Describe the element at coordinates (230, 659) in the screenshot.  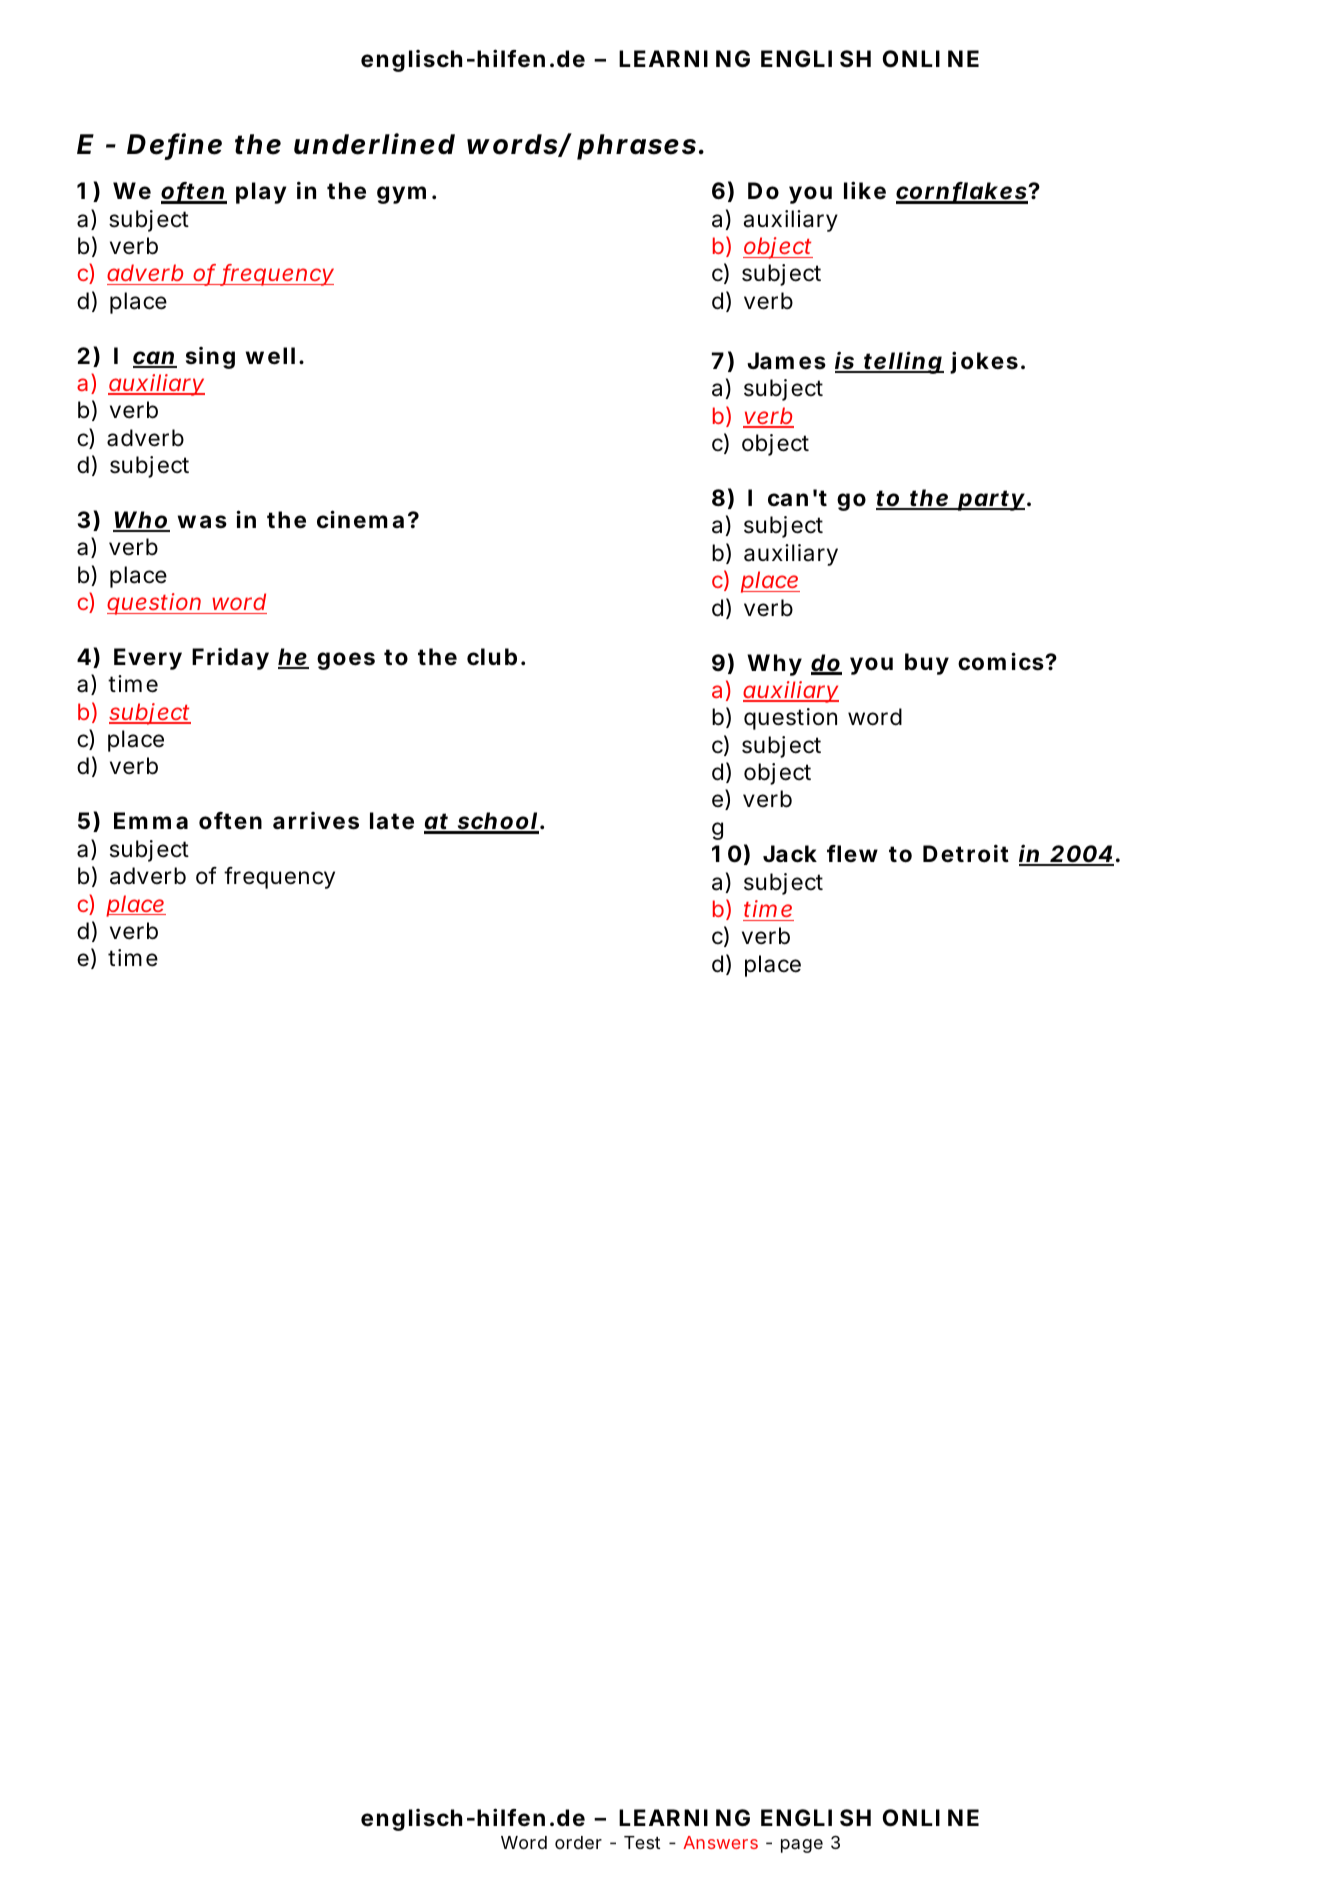
I see `Friday` at that location.
